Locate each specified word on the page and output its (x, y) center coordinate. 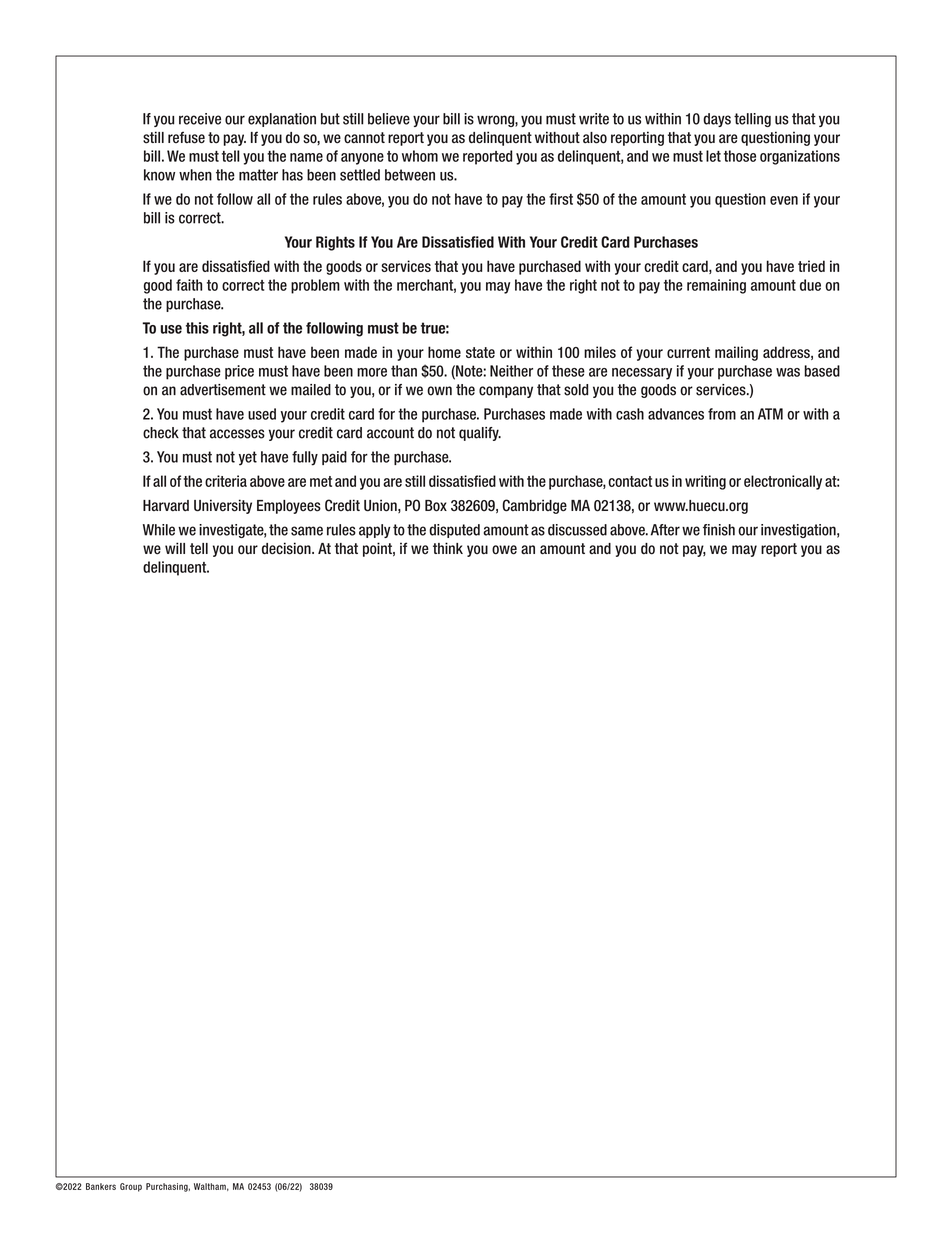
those (740, 156)
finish (719, 530)
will (175, 548)
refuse (186, 137)
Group (131, 1187)
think (448, 548)
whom (420, 156)
